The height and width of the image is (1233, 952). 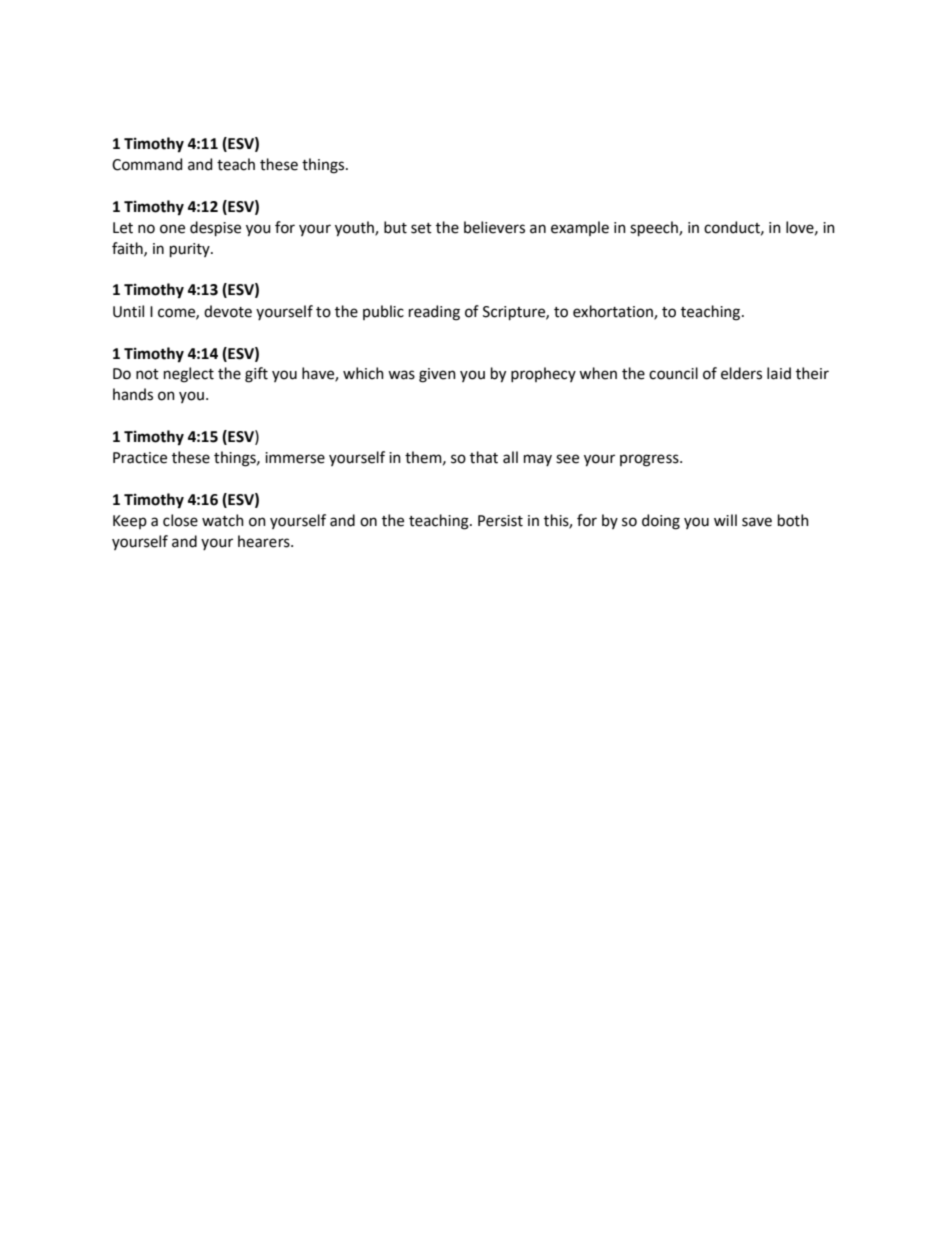 I want to click on neglect, so click(x=189, y=375).
